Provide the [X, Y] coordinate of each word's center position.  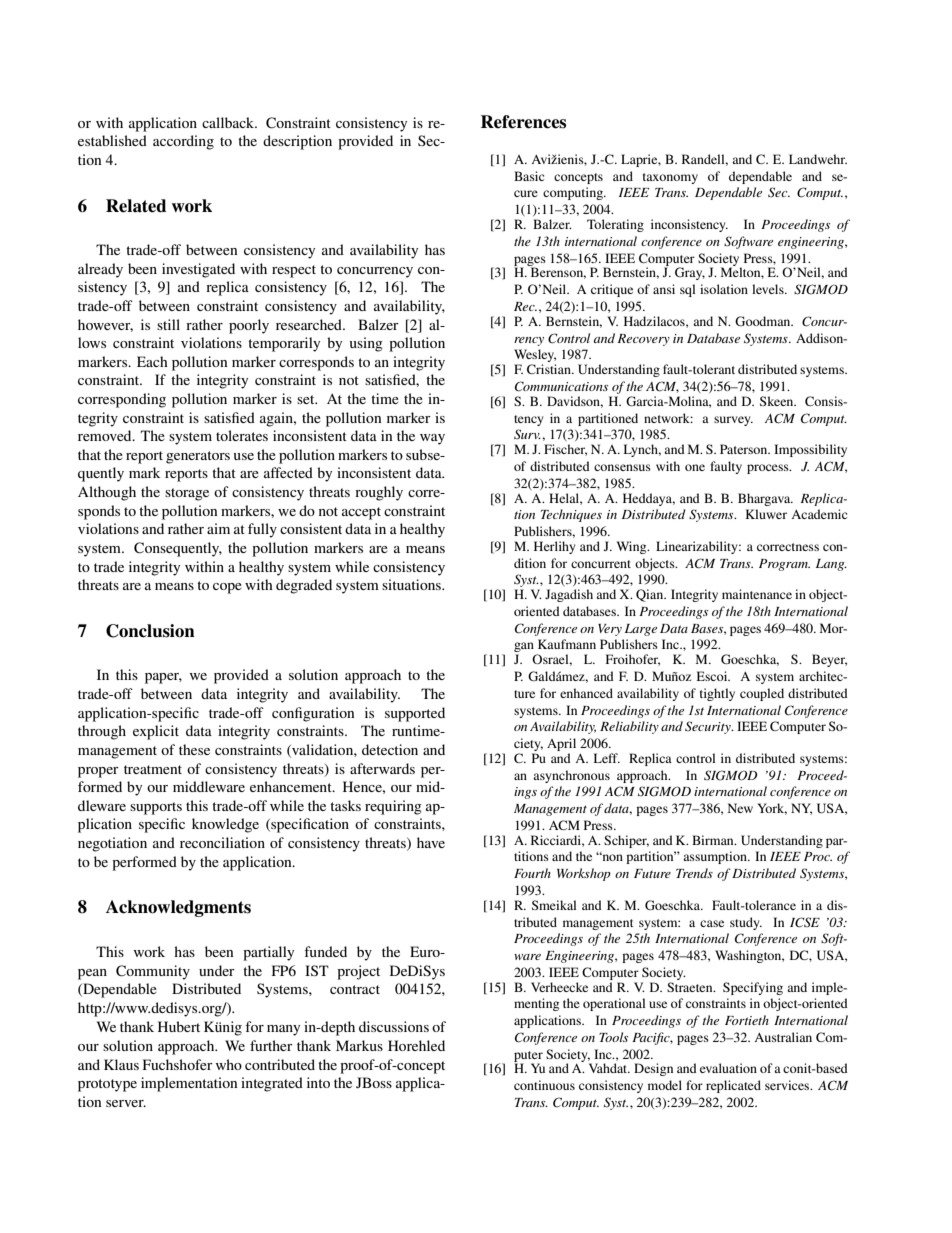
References [523, 122]
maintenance [757, 594]
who [229, 1064]
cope [227, 588]
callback [229, 122]
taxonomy [670, 178]
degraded [304, 586]
